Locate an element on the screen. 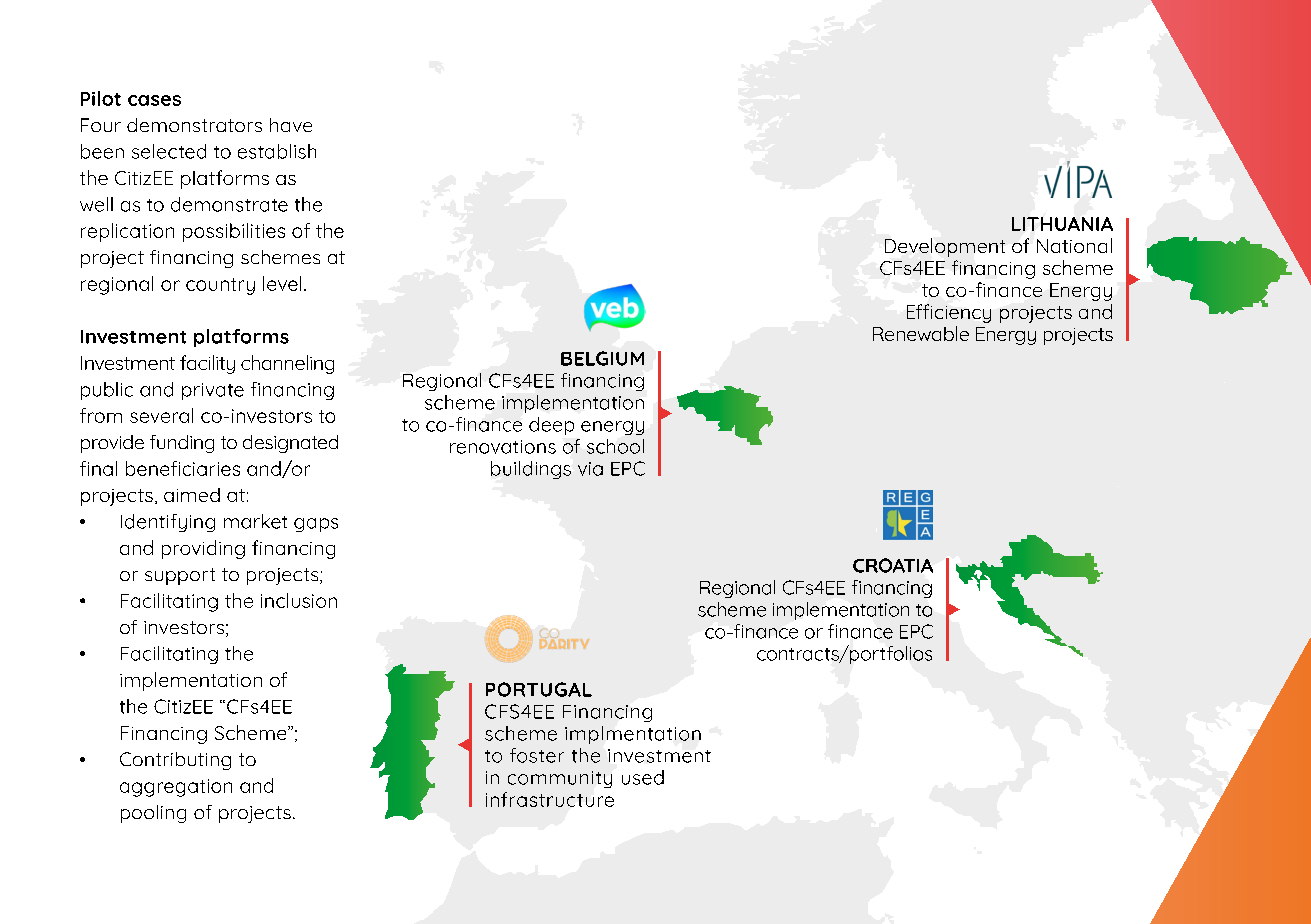 The height and width of the screenshot is (924, 1311). beneficiaries is located at coordinates (183, 468).
